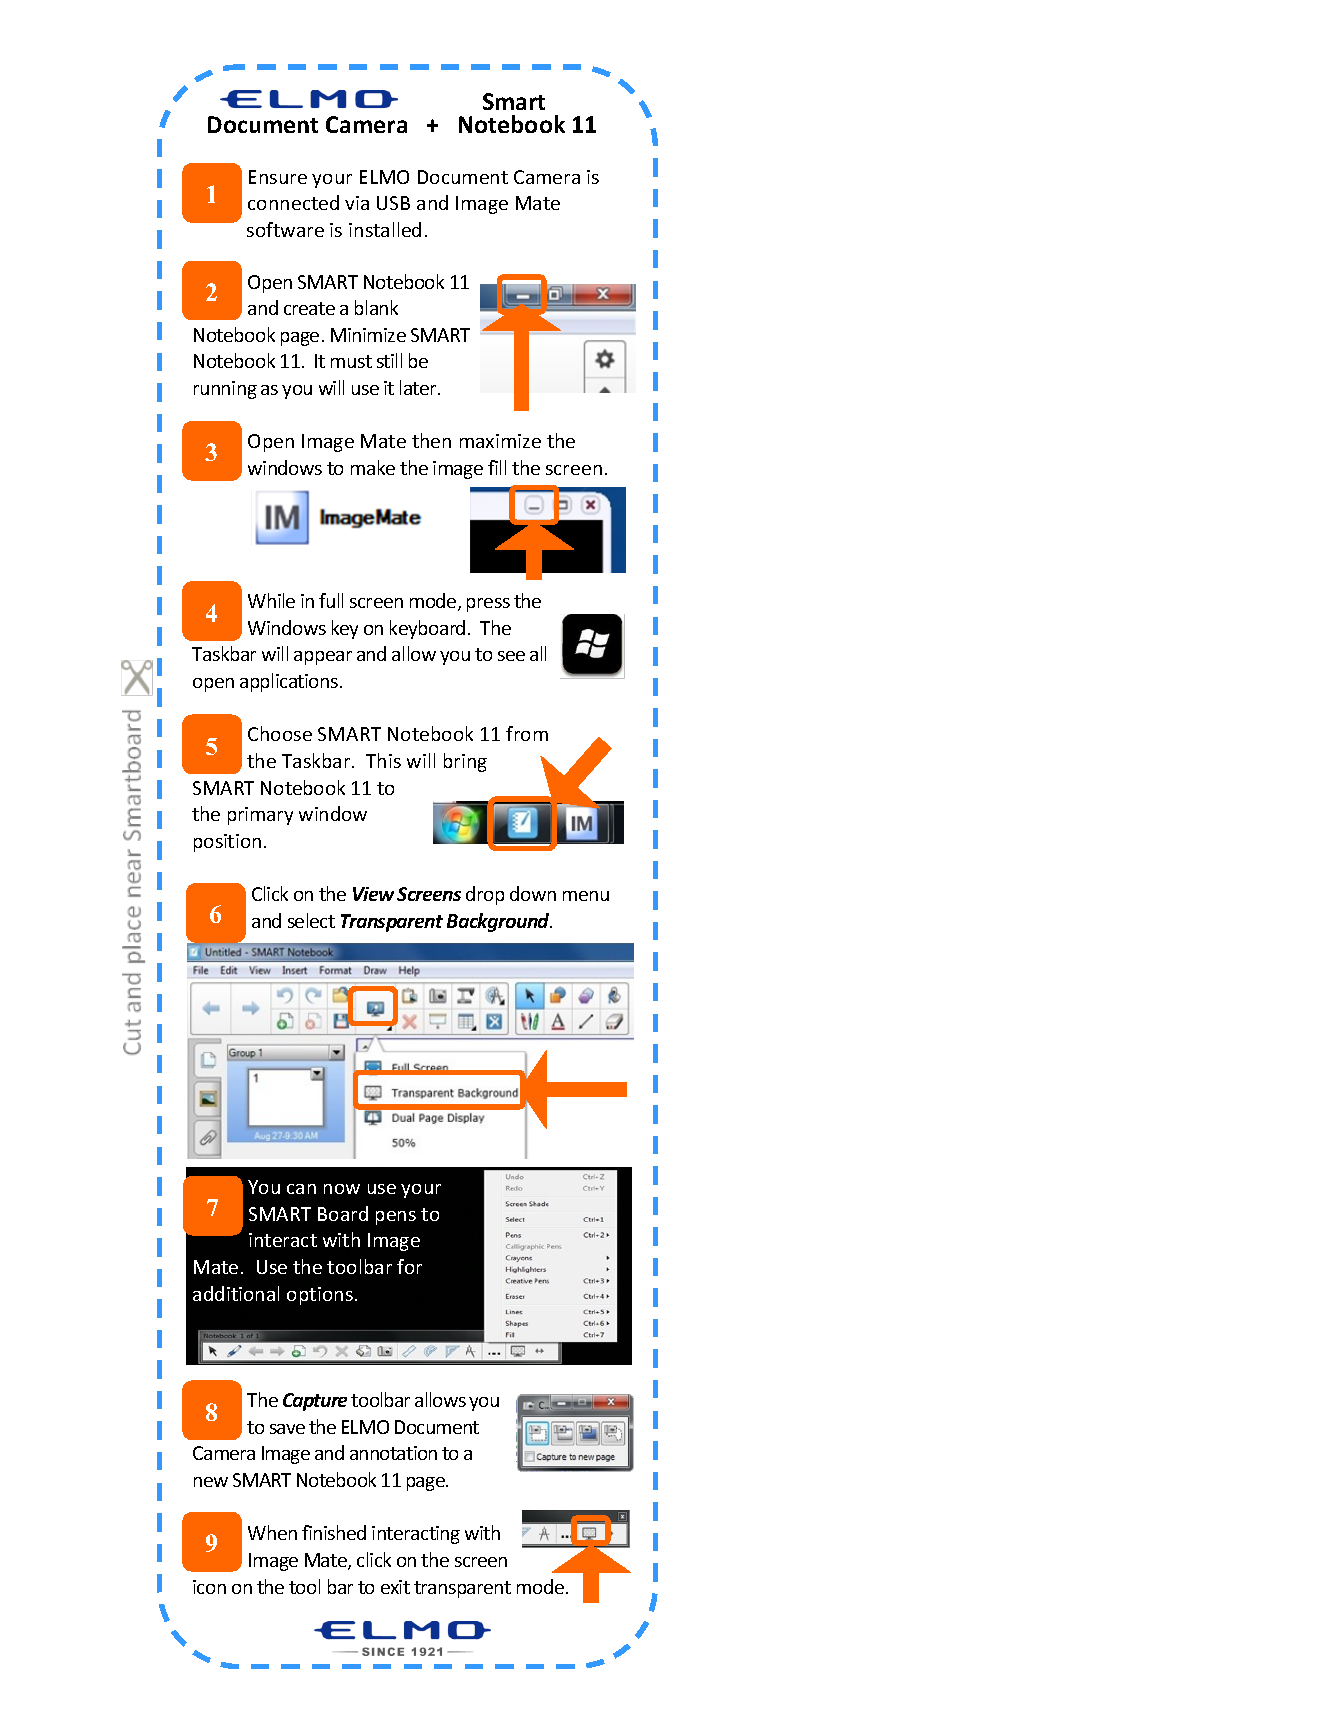 The image size is (1335, 1728). I want to click on USB, so click(393, 203).
